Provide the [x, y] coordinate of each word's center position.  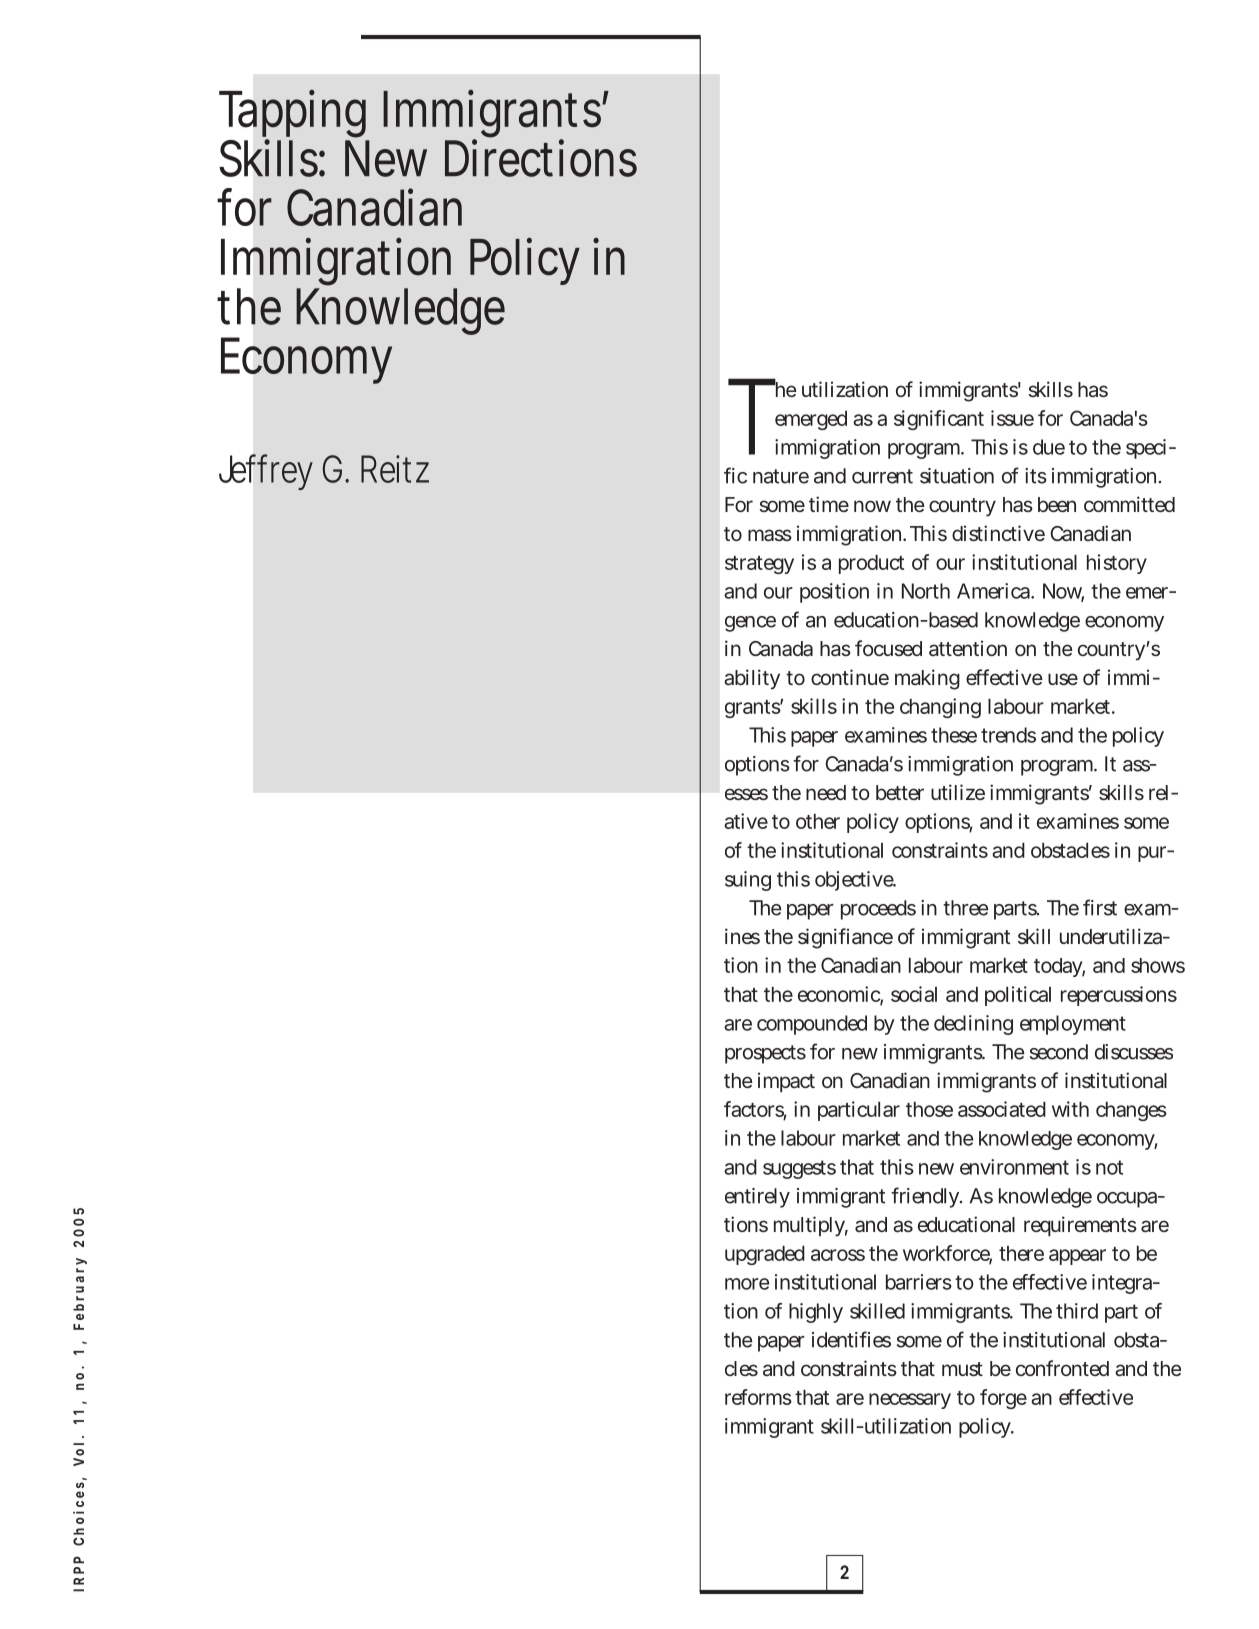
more [747, 1284]
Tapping [294, 115]
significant [939, 420]
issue [1012, 418]
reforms [758, 1397]
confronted [1062, 1368]
